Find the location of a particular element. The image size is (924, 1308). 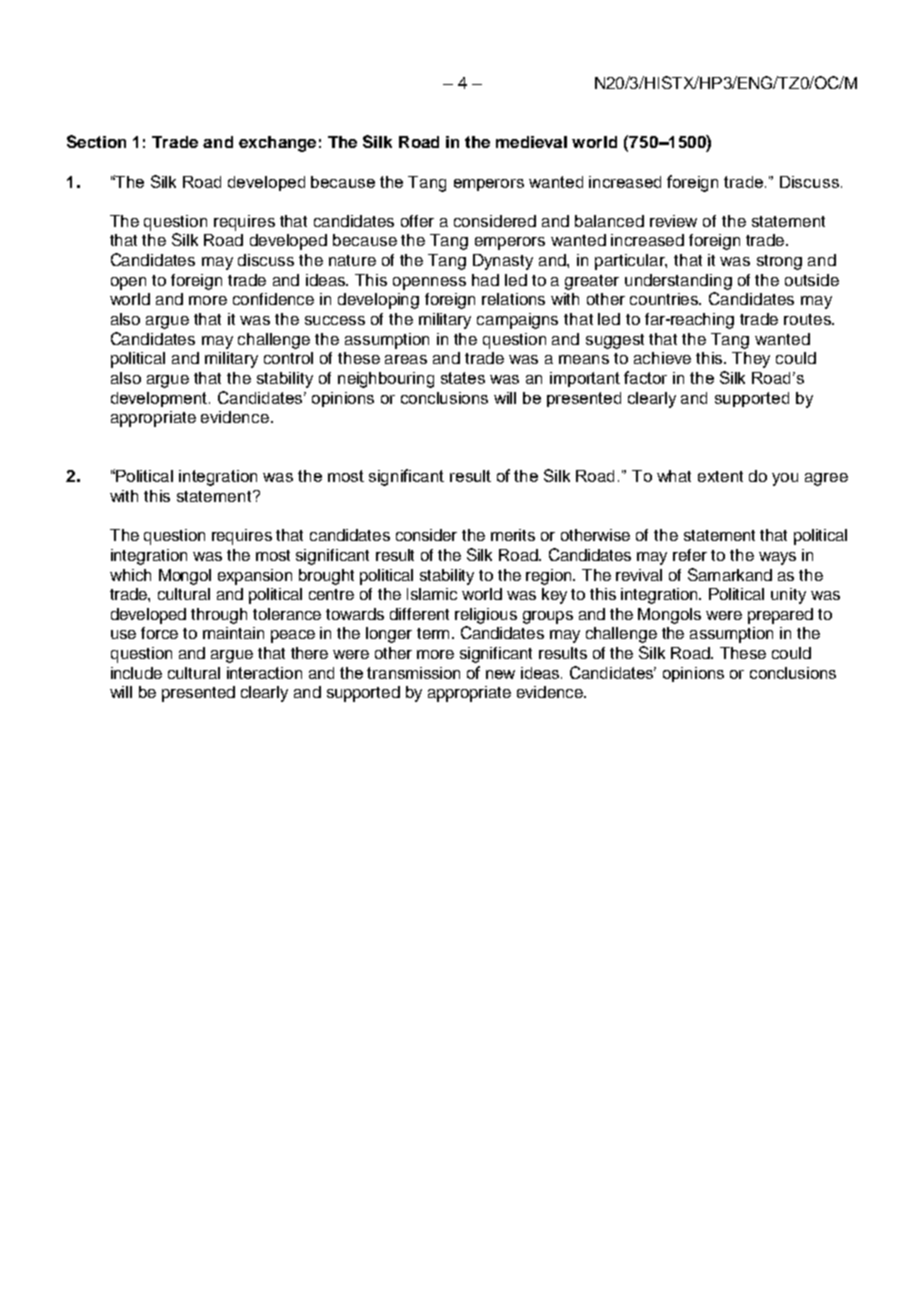

review is located at coordinates (673, 221).
